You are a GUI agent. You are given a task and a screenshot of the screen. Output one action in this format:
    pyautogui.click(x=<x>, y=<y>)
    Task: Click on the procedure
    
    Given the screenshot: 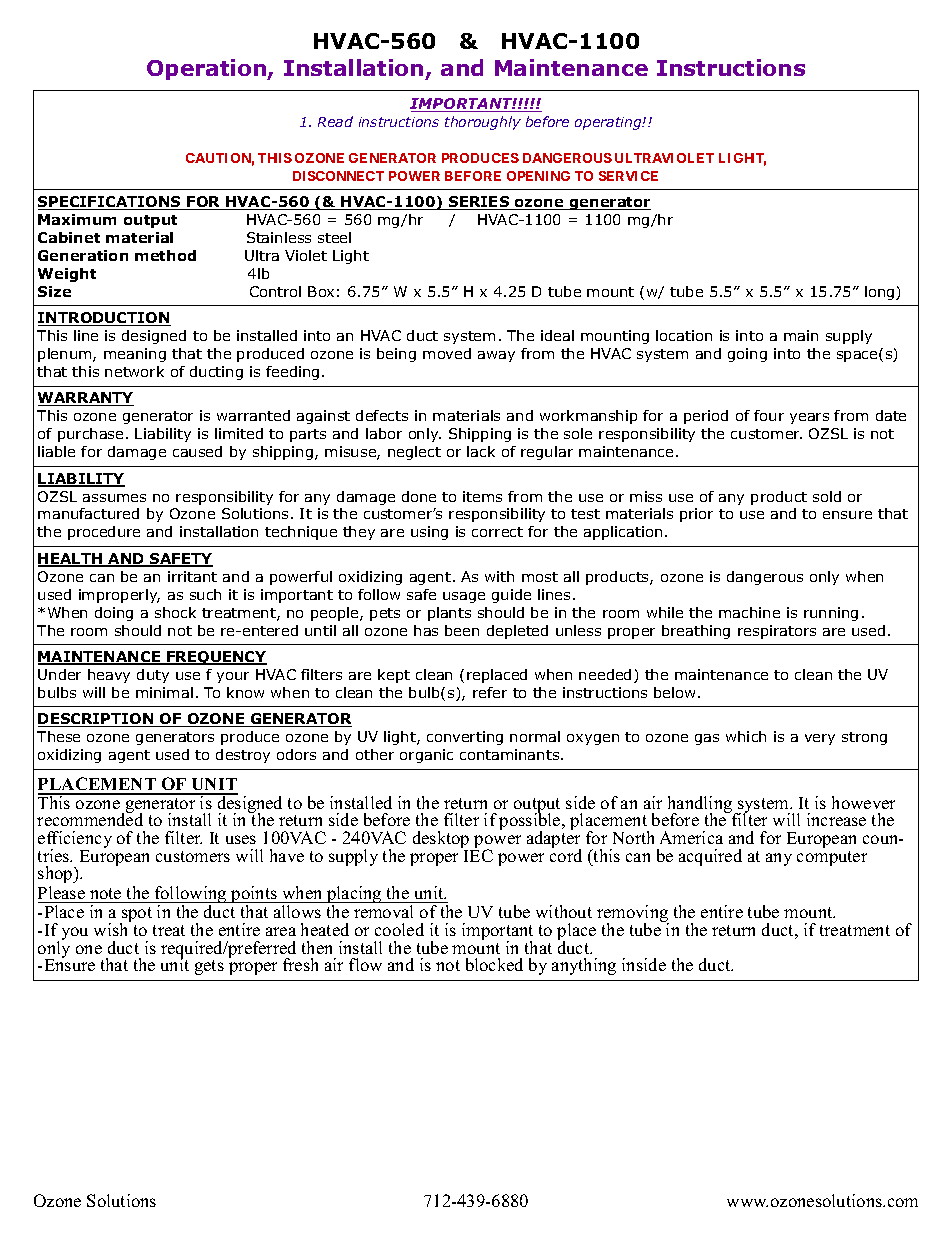 What is the action you would take?
    pyautogui.click(x=104, y=533)
